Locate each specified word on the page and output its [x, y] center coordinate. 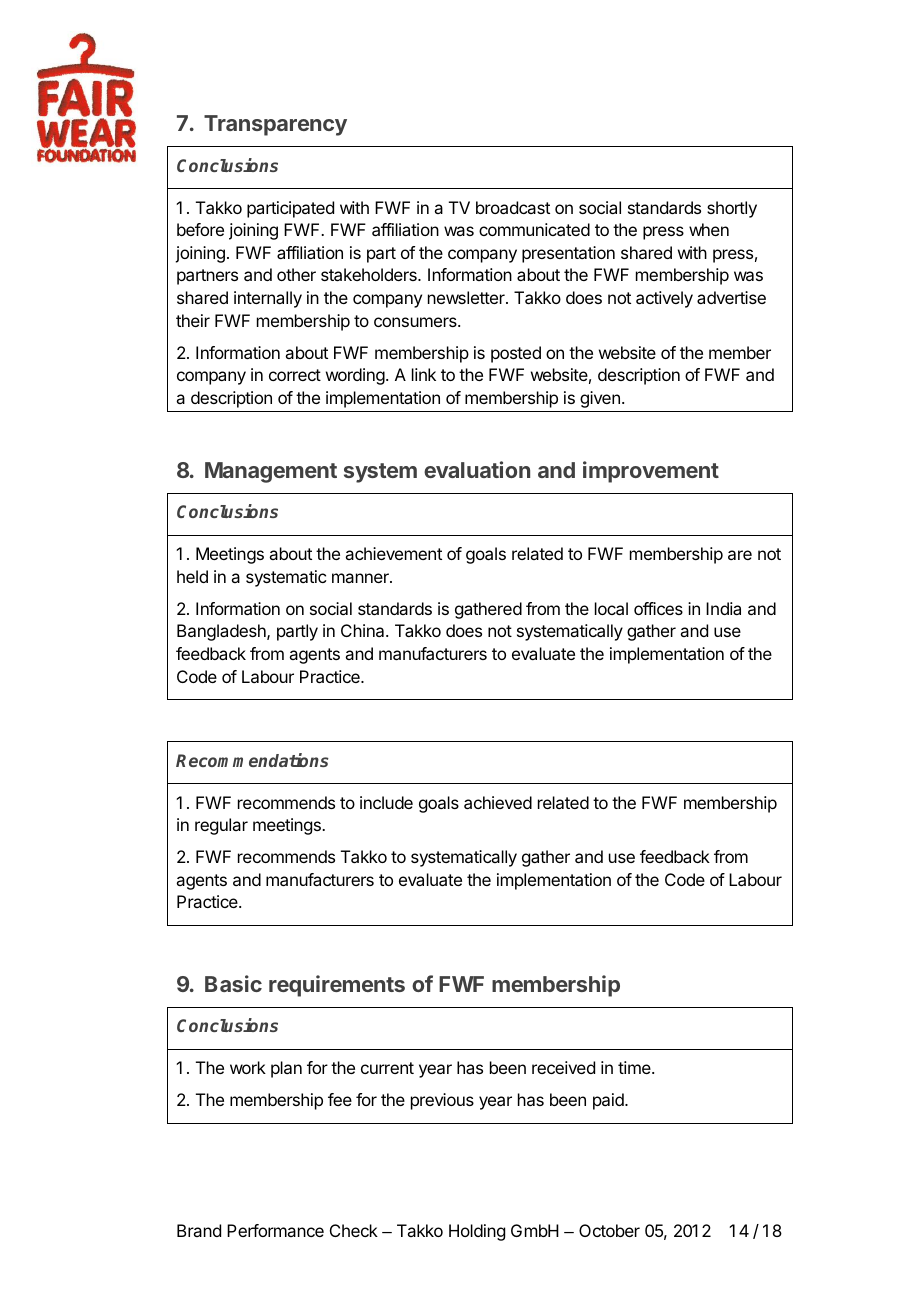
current [387, 1068]
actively [664, 299]
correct [295, 375]
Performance [275, 1230]
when [709, 229]
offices [658, 608]
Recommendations [252, 760]
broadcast [513, 207]
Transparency [275, 125]
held [192, 576]
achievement [393, 553]
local [611, 608]
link [424, 374]
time [635, 1067]
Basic [233, 983]
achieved [498, 802]
